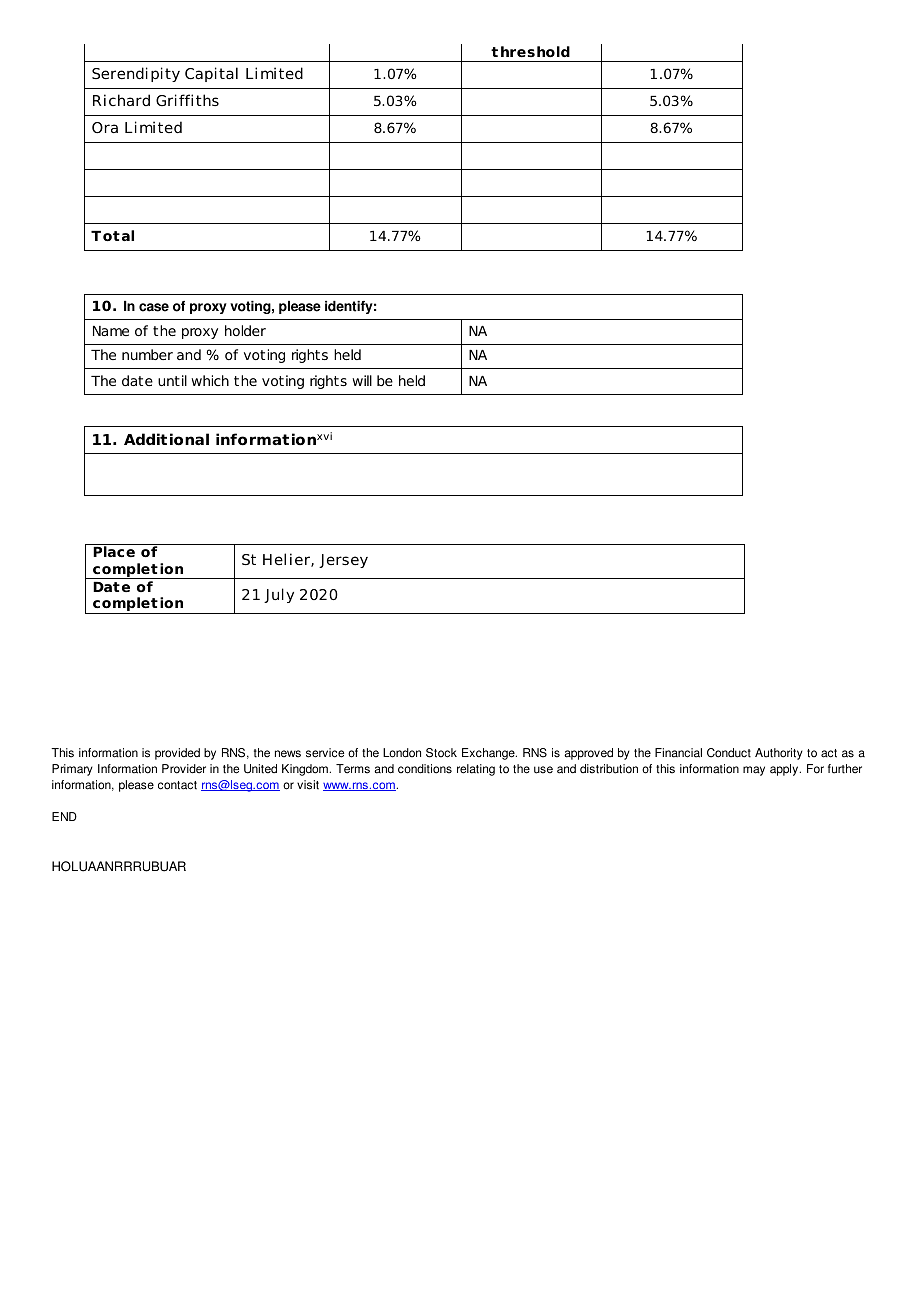 The width and height of the image is (924, 1307). What do you see at coordinates (187, 100) in the image?
I see `Griffiths` at bounding box center [187, 100].
